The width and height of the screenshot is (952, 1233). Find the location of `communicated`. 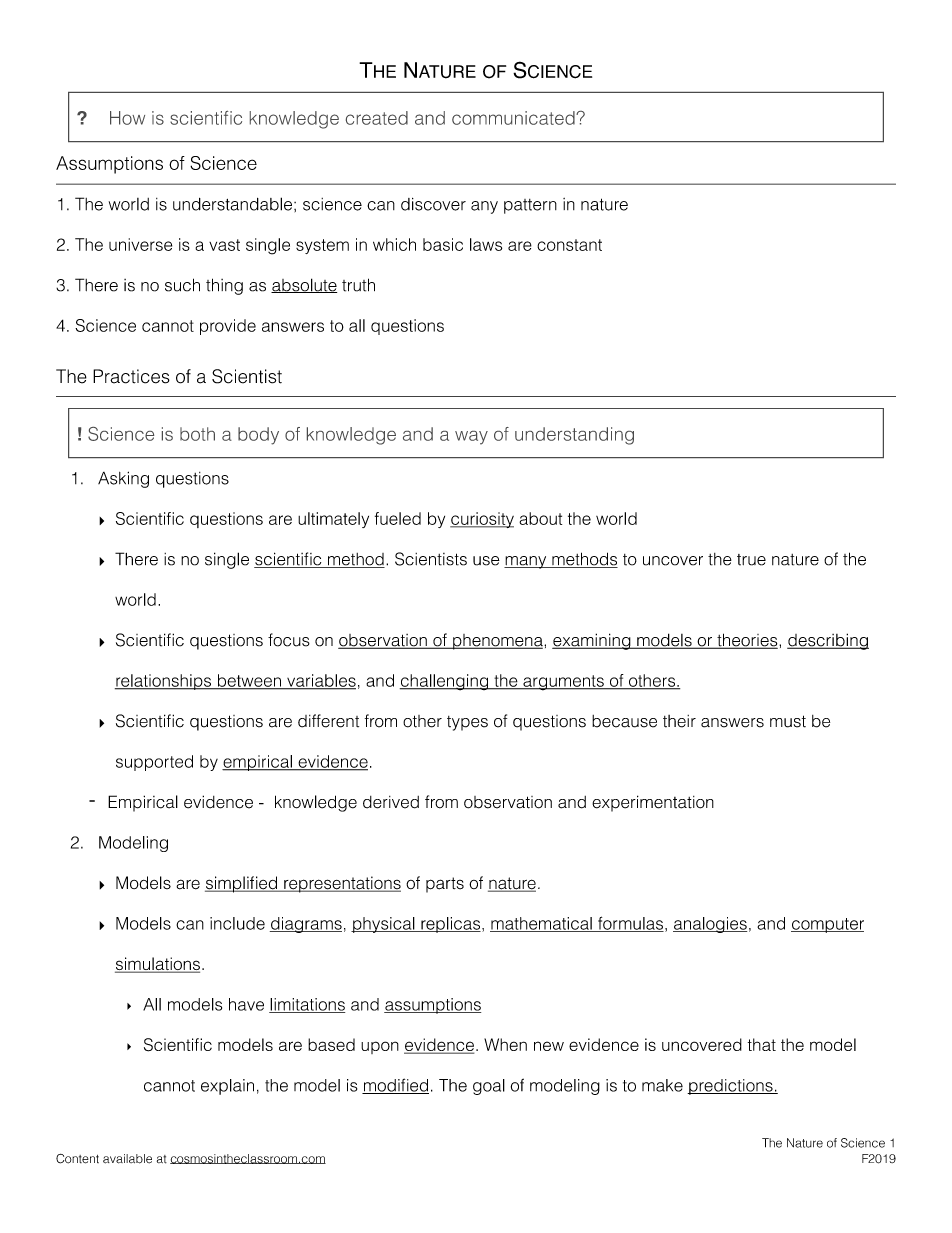

communicated is located at coordinates (514, 118).
